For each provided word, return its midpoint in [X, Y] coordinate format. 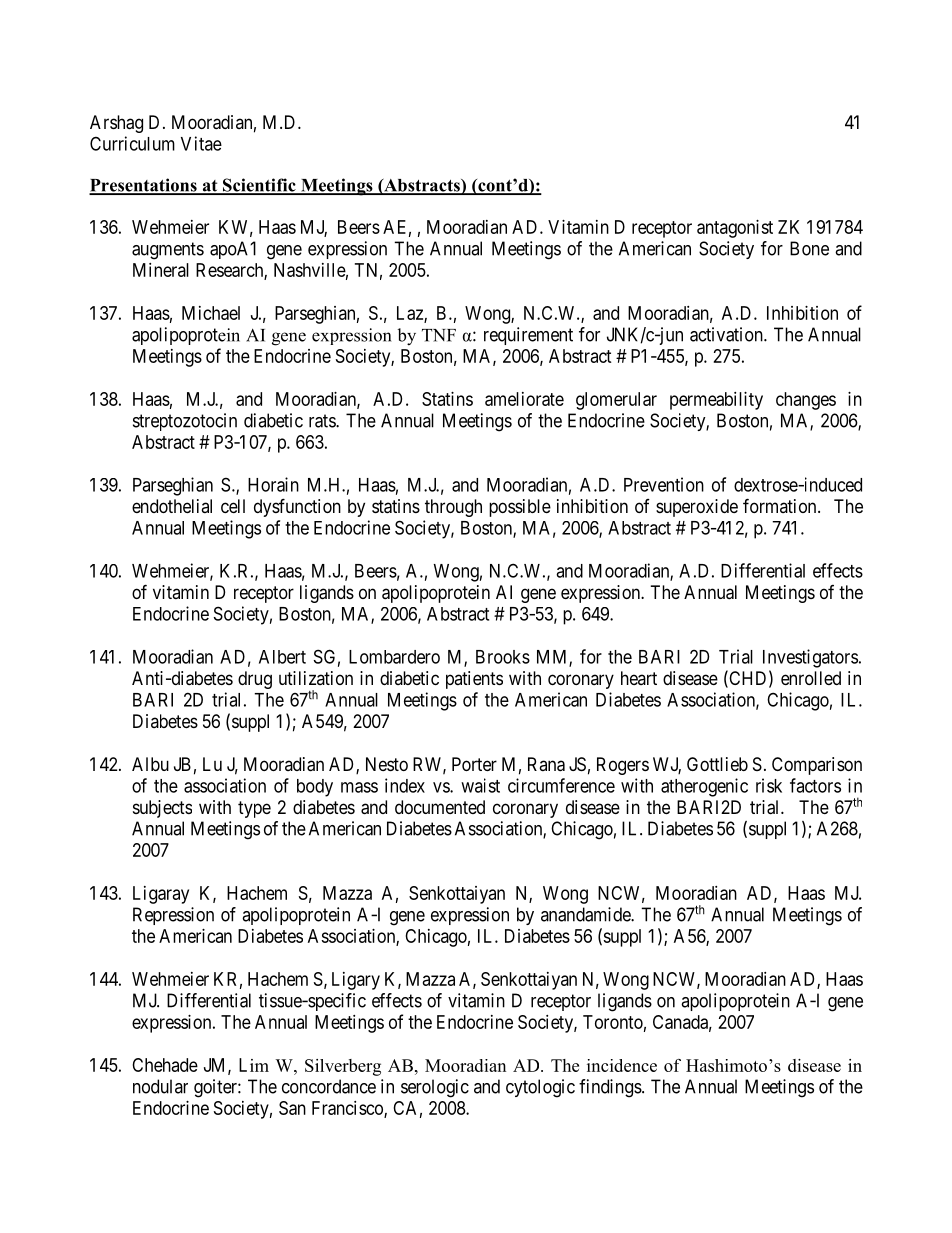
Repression [173, 916]
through [453, 508]
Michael [211, 313]
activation [727, 334]
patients [474, 680]
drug [255, 680]
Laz [411, 314]
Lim [254, 1065]
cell [233, 506]
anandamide [586, 914]
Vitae [201, 143]
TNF [439, 335]
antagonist [735, 229]
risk [769, 785]
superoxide [697, 508]
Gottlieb [717, 764]
